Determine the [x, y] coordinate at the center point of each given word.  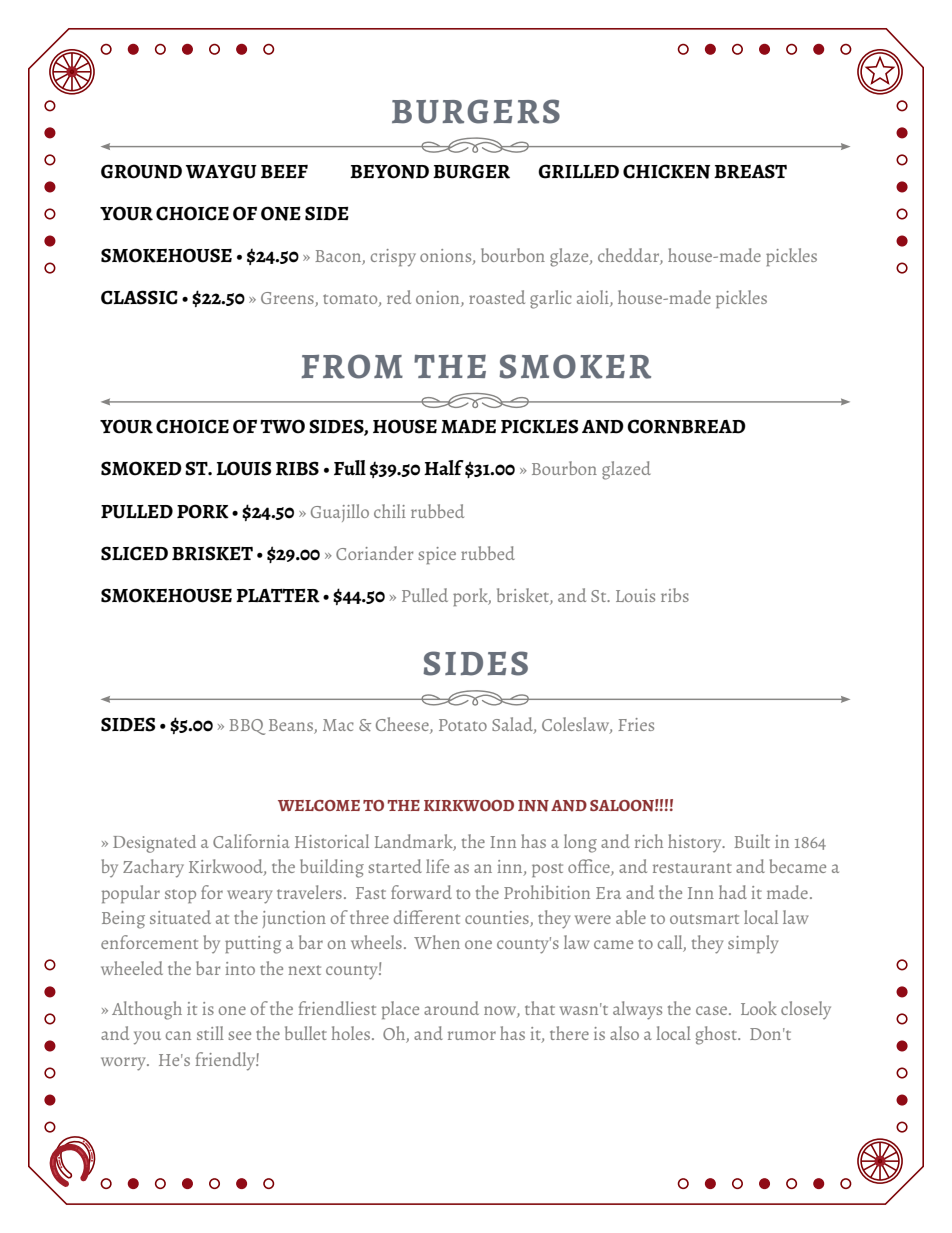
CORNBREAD [686, 426]
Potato [463, 725]
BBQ [247, 727]
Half [444, 467]
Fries [636, 724]
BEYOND [389, 171]
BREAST [750, 171]
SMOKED [141, 468]
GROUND [141, 171]
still [210, 1033]
